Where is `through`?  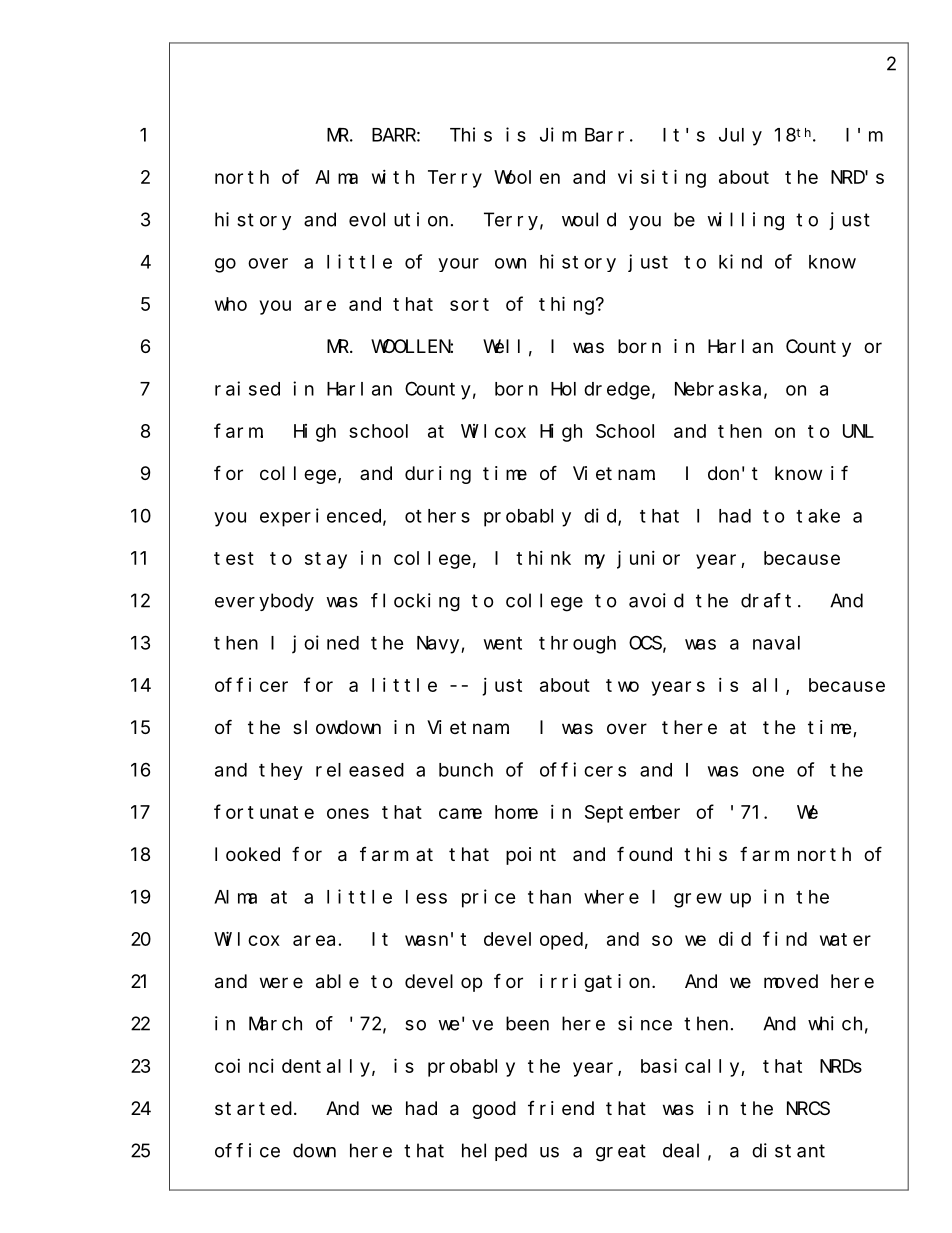 through is located at coordinates (577, 645).
